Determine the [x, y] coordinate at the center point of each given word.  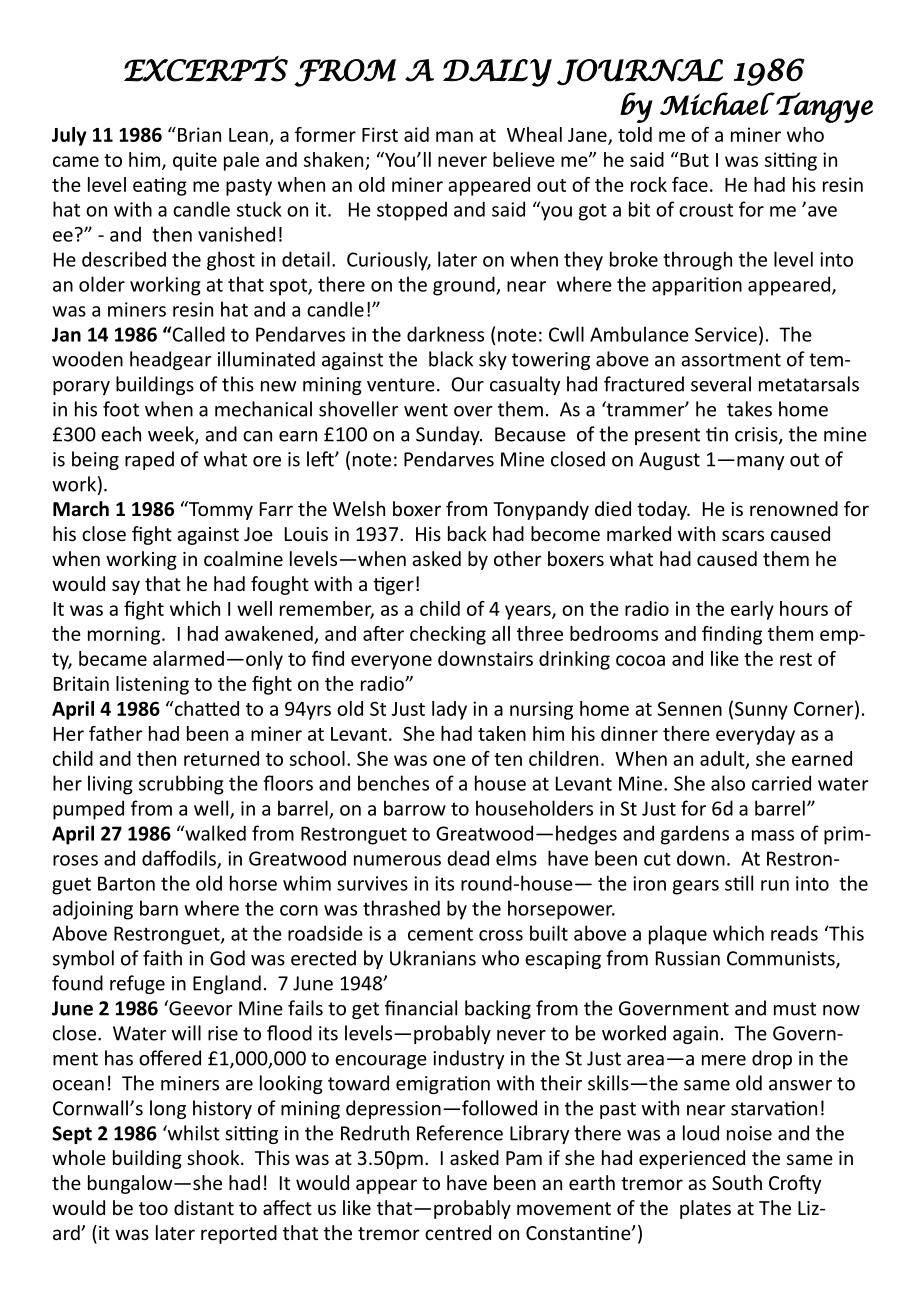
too [153, 1208]
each [121, 434]
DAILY [497, 73]
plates [705, 1209]
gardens [695, 835]
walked [214, 833]
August [669, 461]
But [693, 159]
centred [458, 1232]
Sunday [449, 435]
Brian [199, 134]
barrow [415, 808]
